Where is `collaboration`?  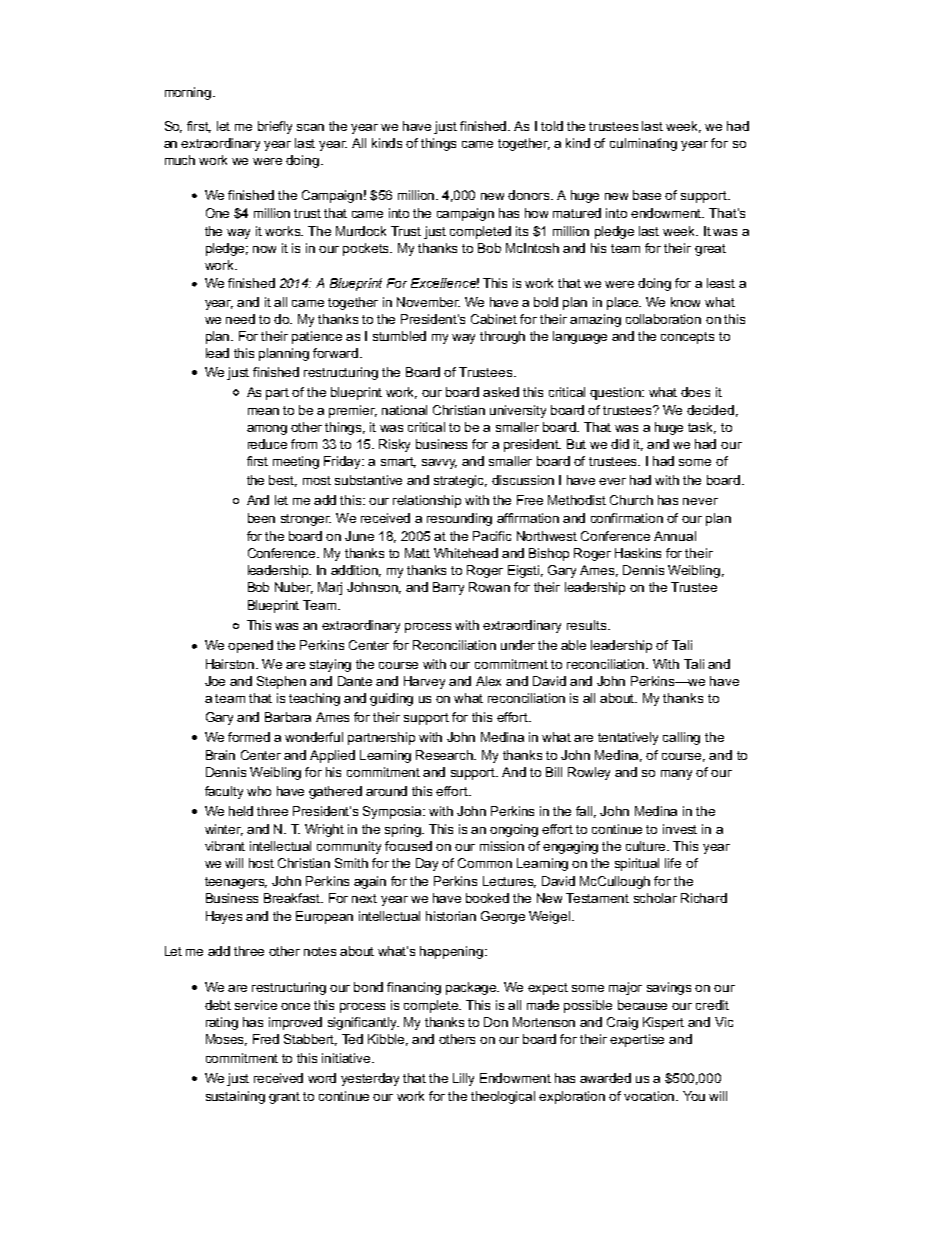 collaboration is located at coordinates (663, 319).
